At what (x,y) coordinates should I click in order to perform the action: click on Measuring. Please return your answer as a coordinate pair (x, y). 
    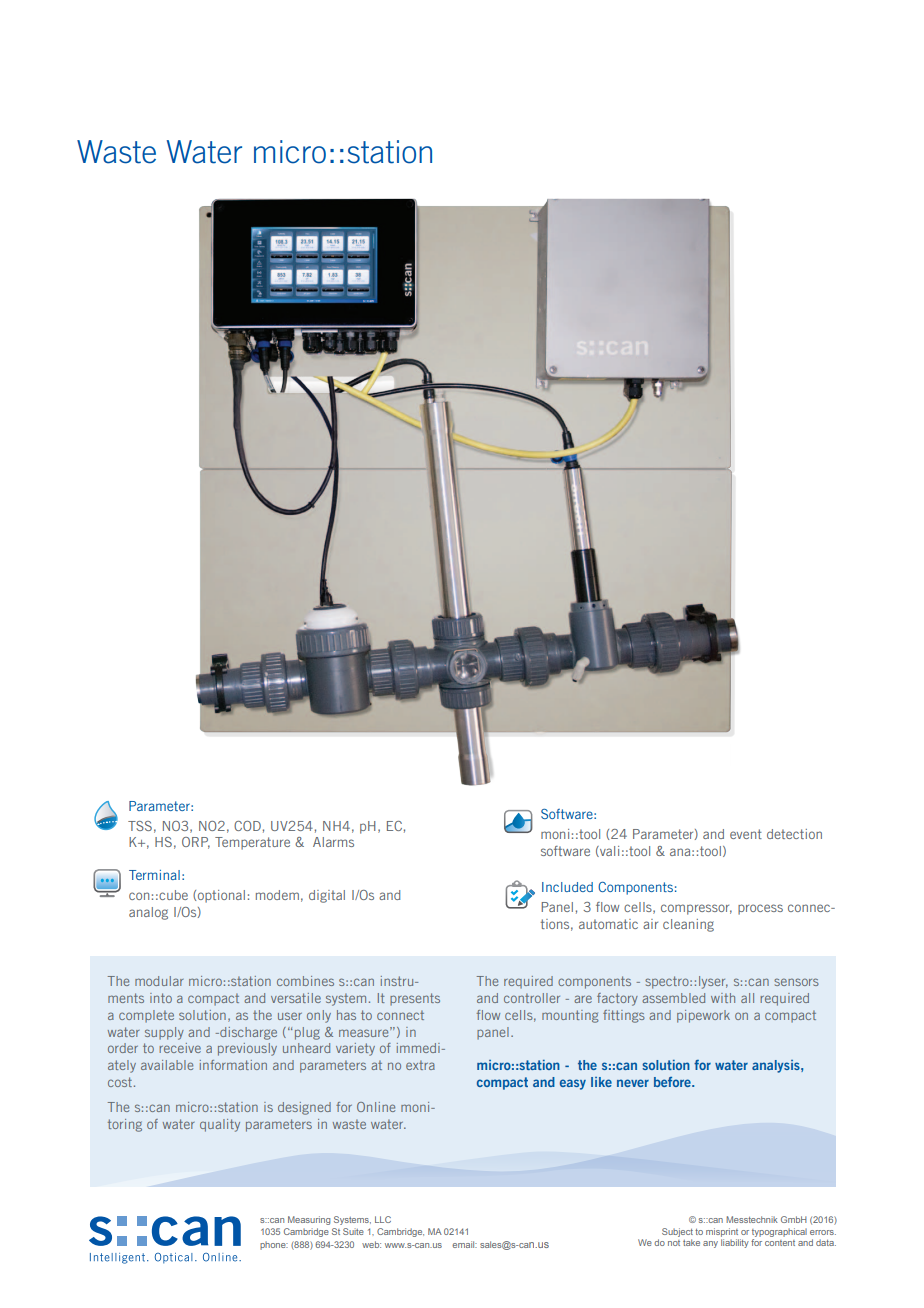
    Looking at the image, I should click on (309, 1220).
